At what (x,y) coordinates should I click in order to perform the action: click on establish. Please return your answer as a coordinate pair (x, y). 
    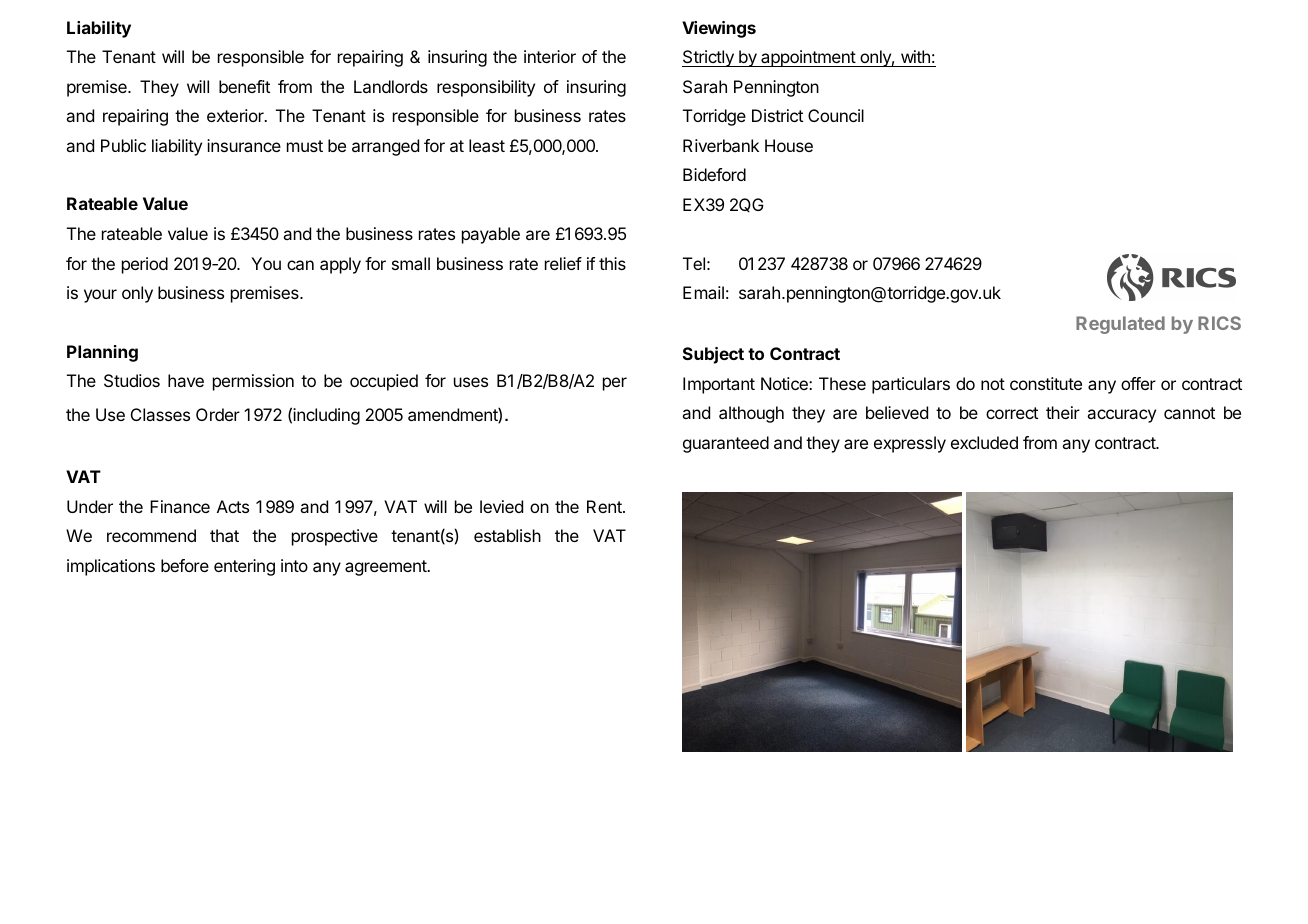
    Looking at the image, I should click on (507, 535).
